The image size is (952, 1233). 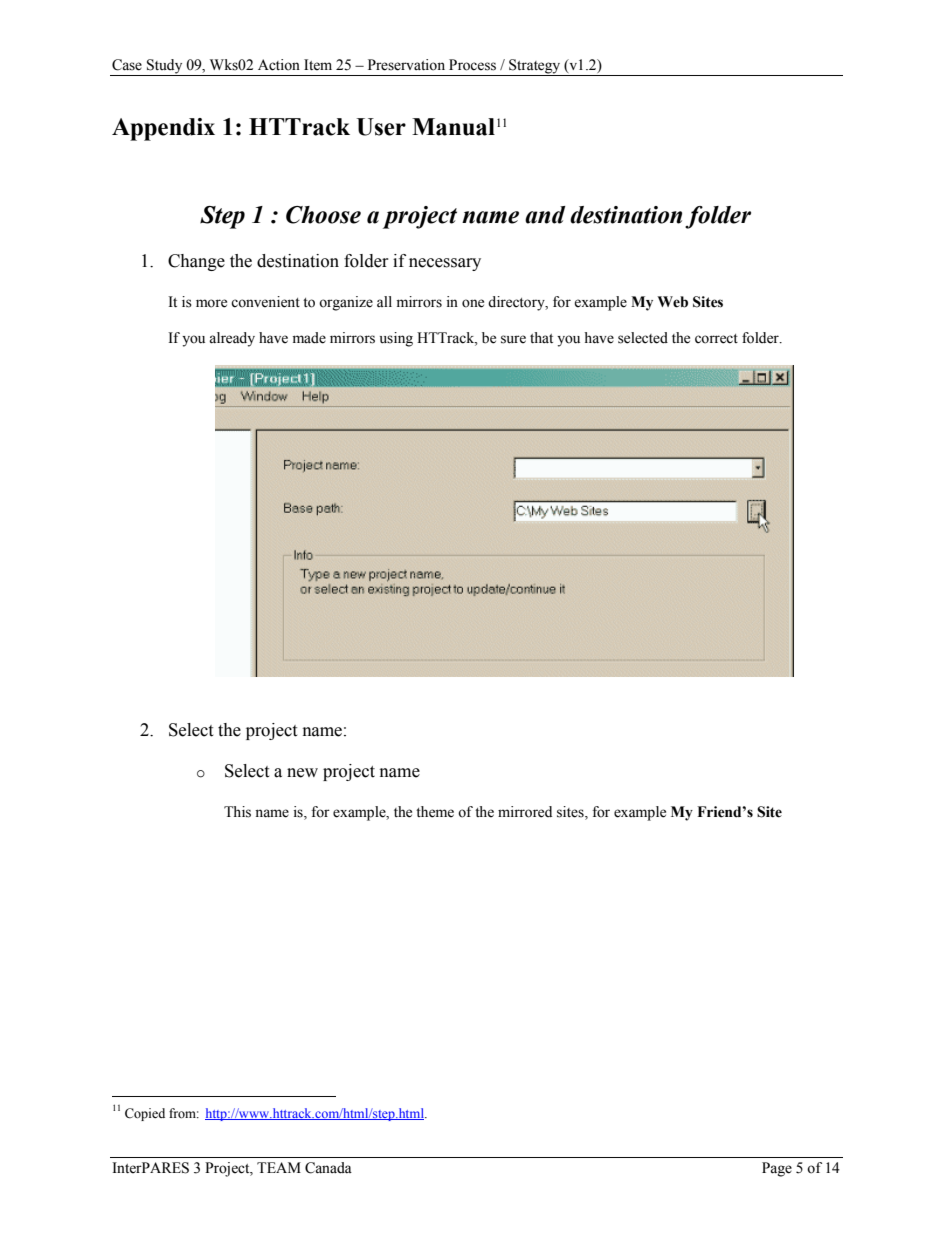 What do you see at coordinates (777, 1169) in the image?
I see `Page` at bounding box center [777, 1169].
